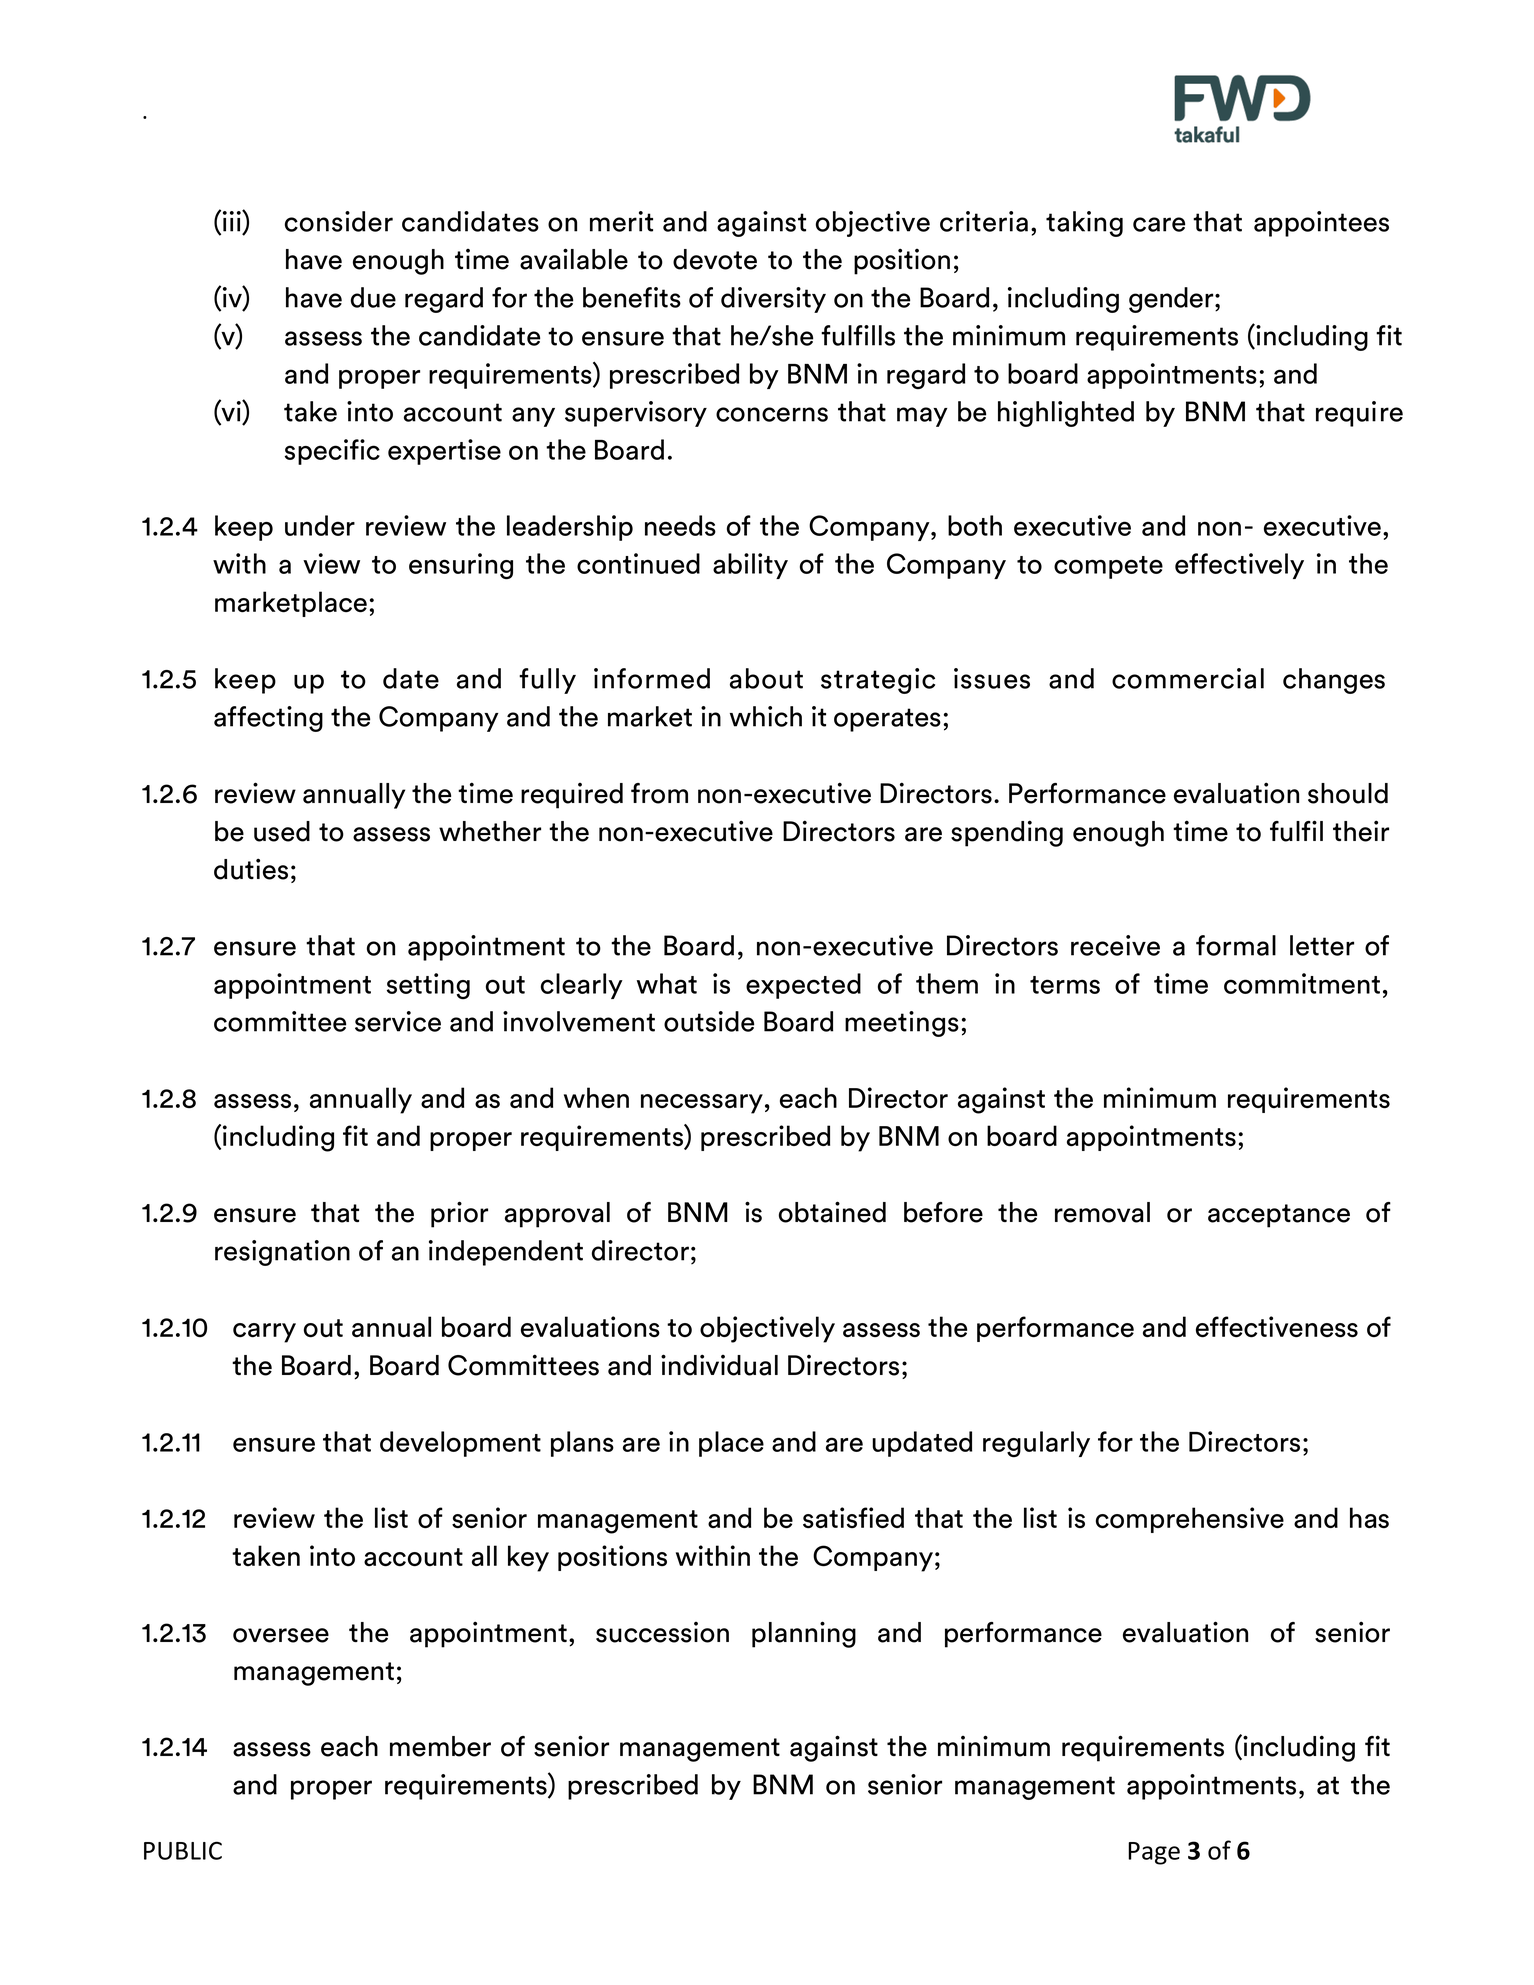 The width and height of the screenshot is (1534, 1985). I want to click on diversity, so click(773, 300).
